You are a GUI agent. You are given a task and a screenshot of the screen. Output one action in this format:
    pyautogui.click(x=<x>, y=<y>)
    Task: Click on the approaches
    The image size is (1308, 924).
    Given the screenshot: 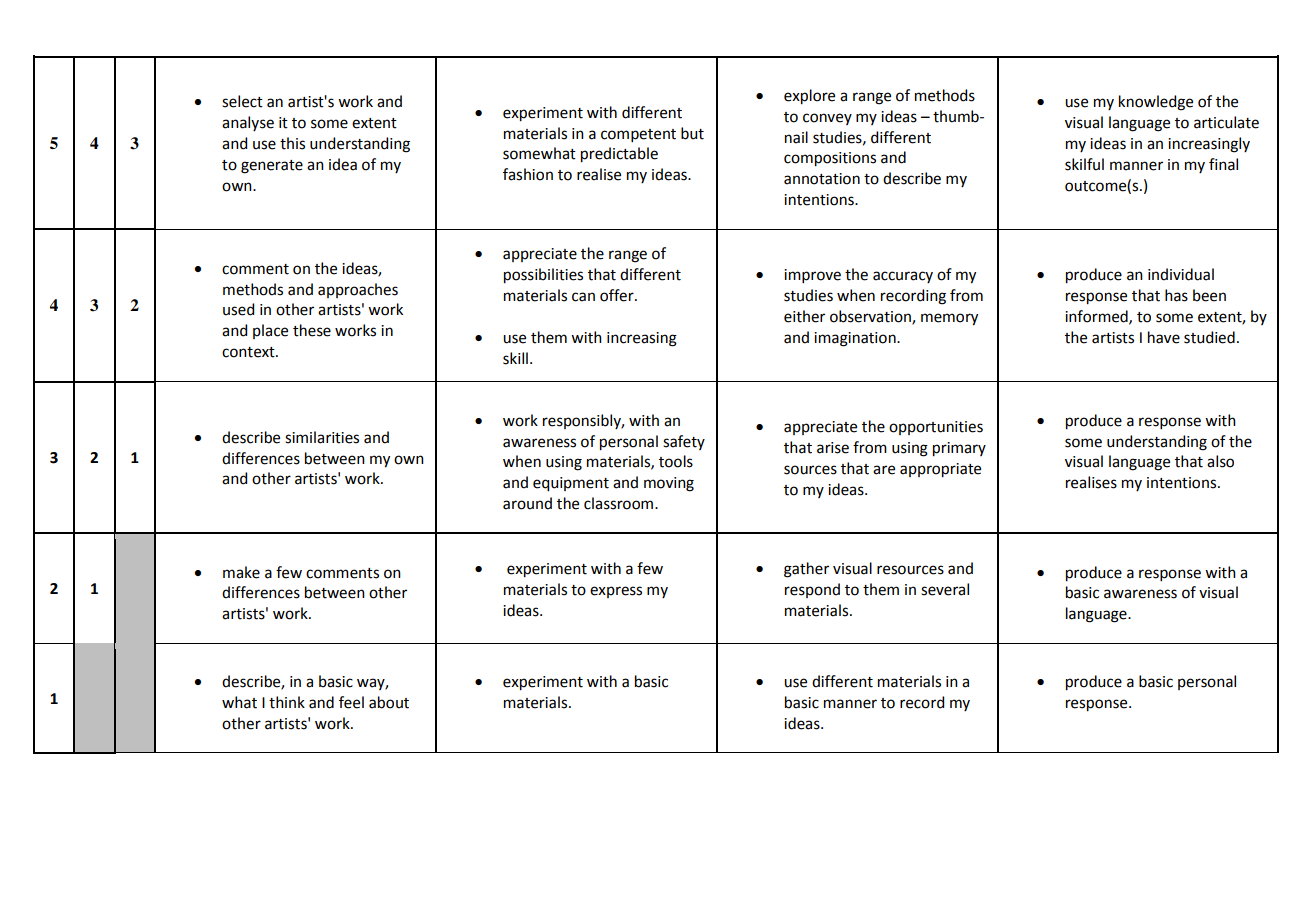 What is the action you would take?
    pyautogui.click(x=358, y=290)
